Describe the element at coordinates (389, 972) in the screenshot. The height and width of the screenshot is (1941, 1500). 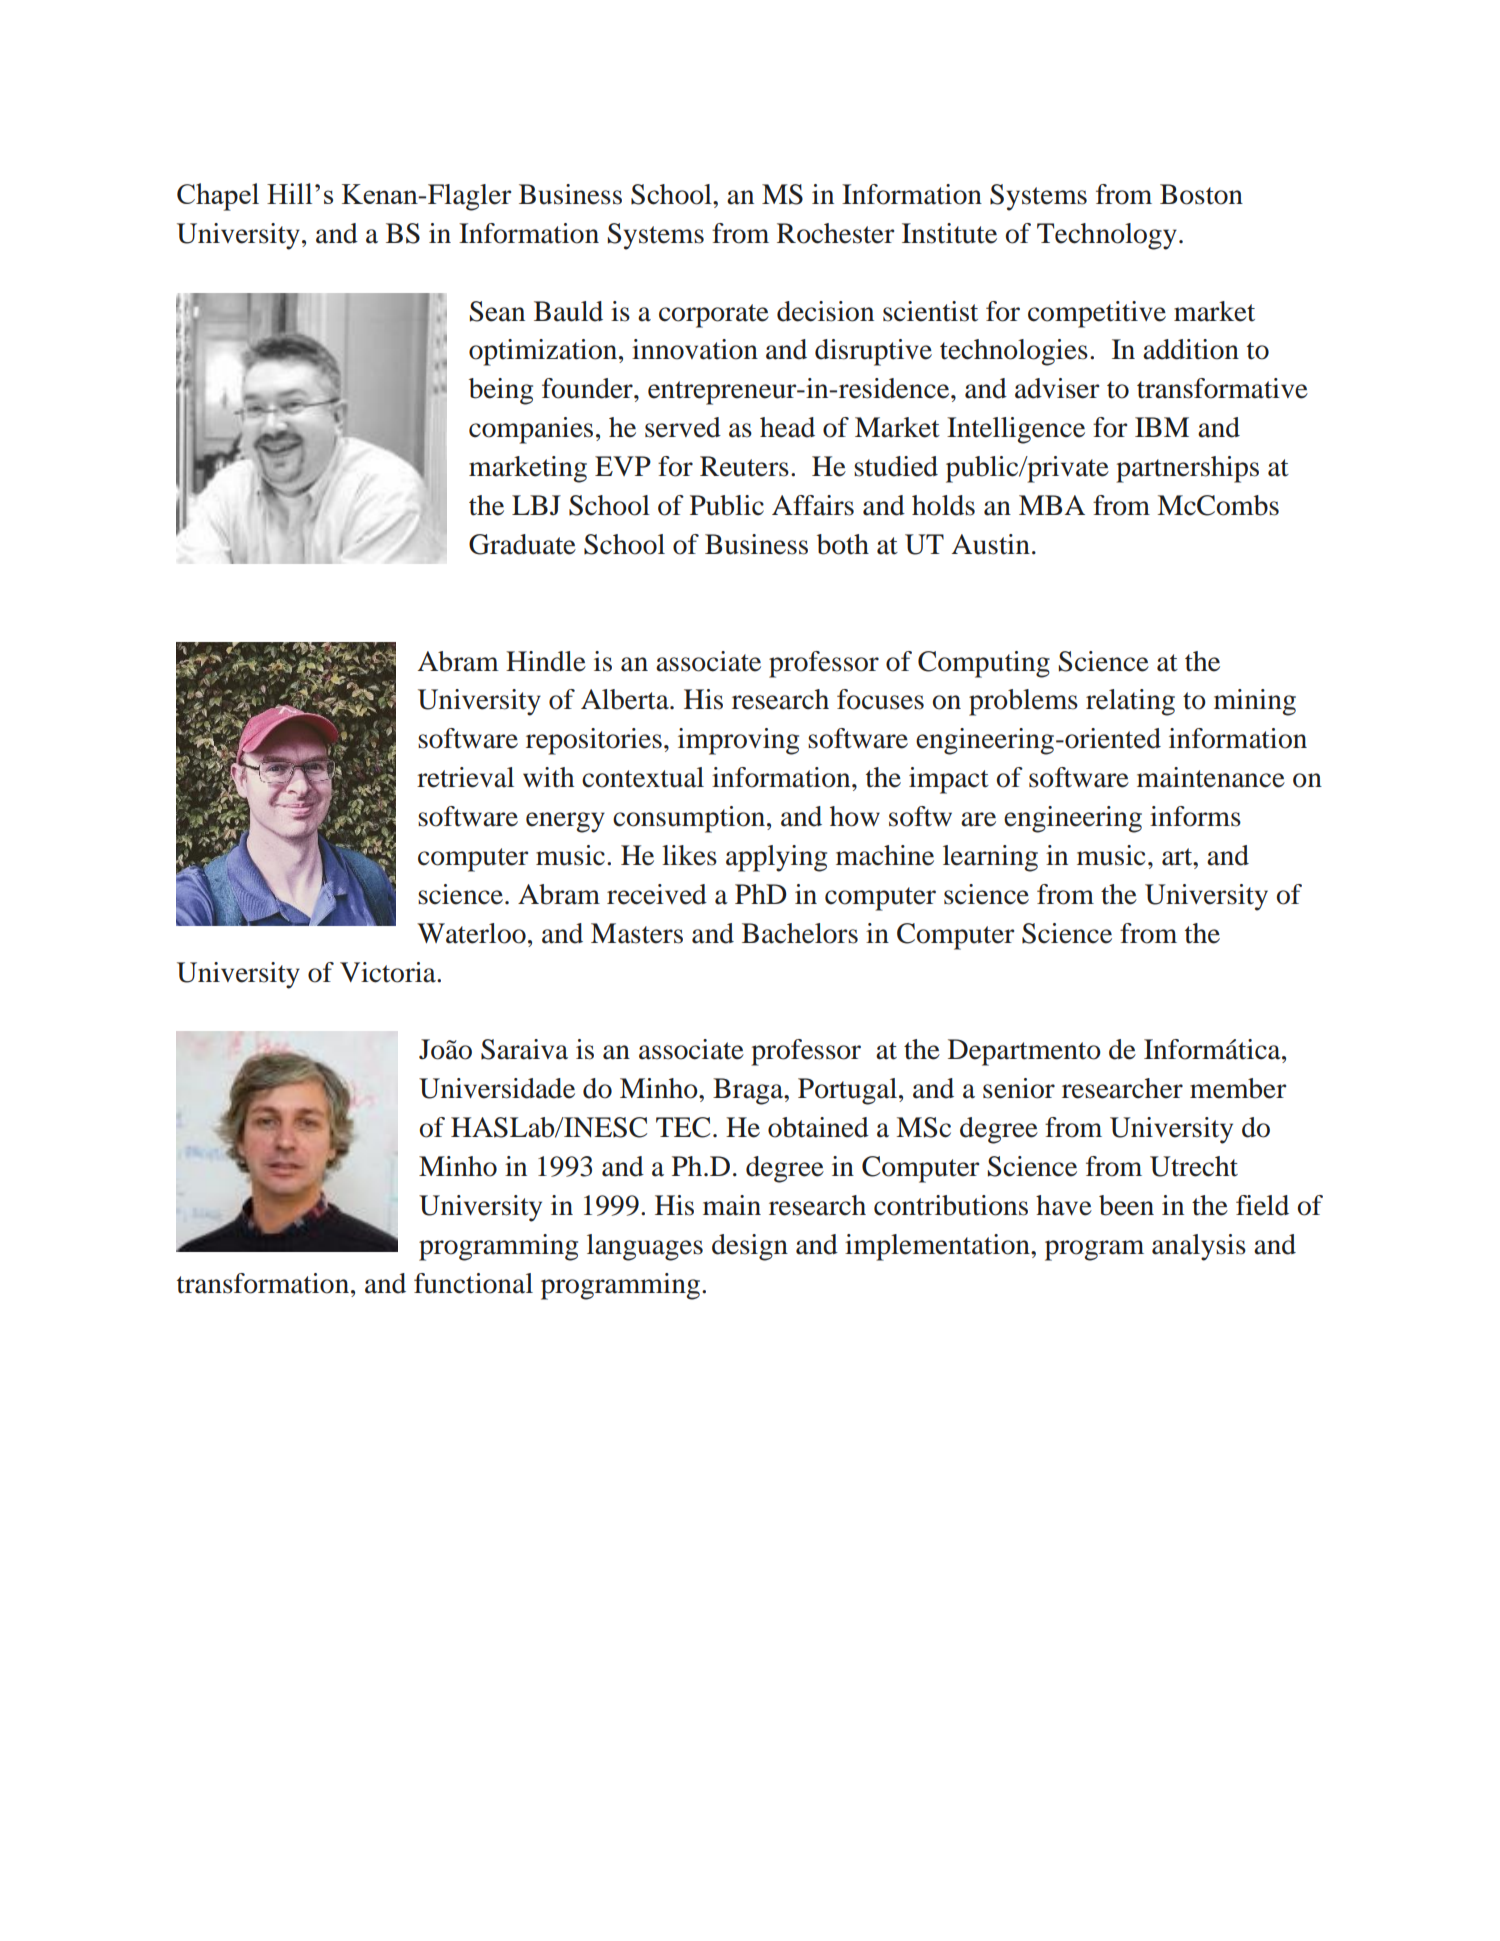
I see `Victoria` at that location.
